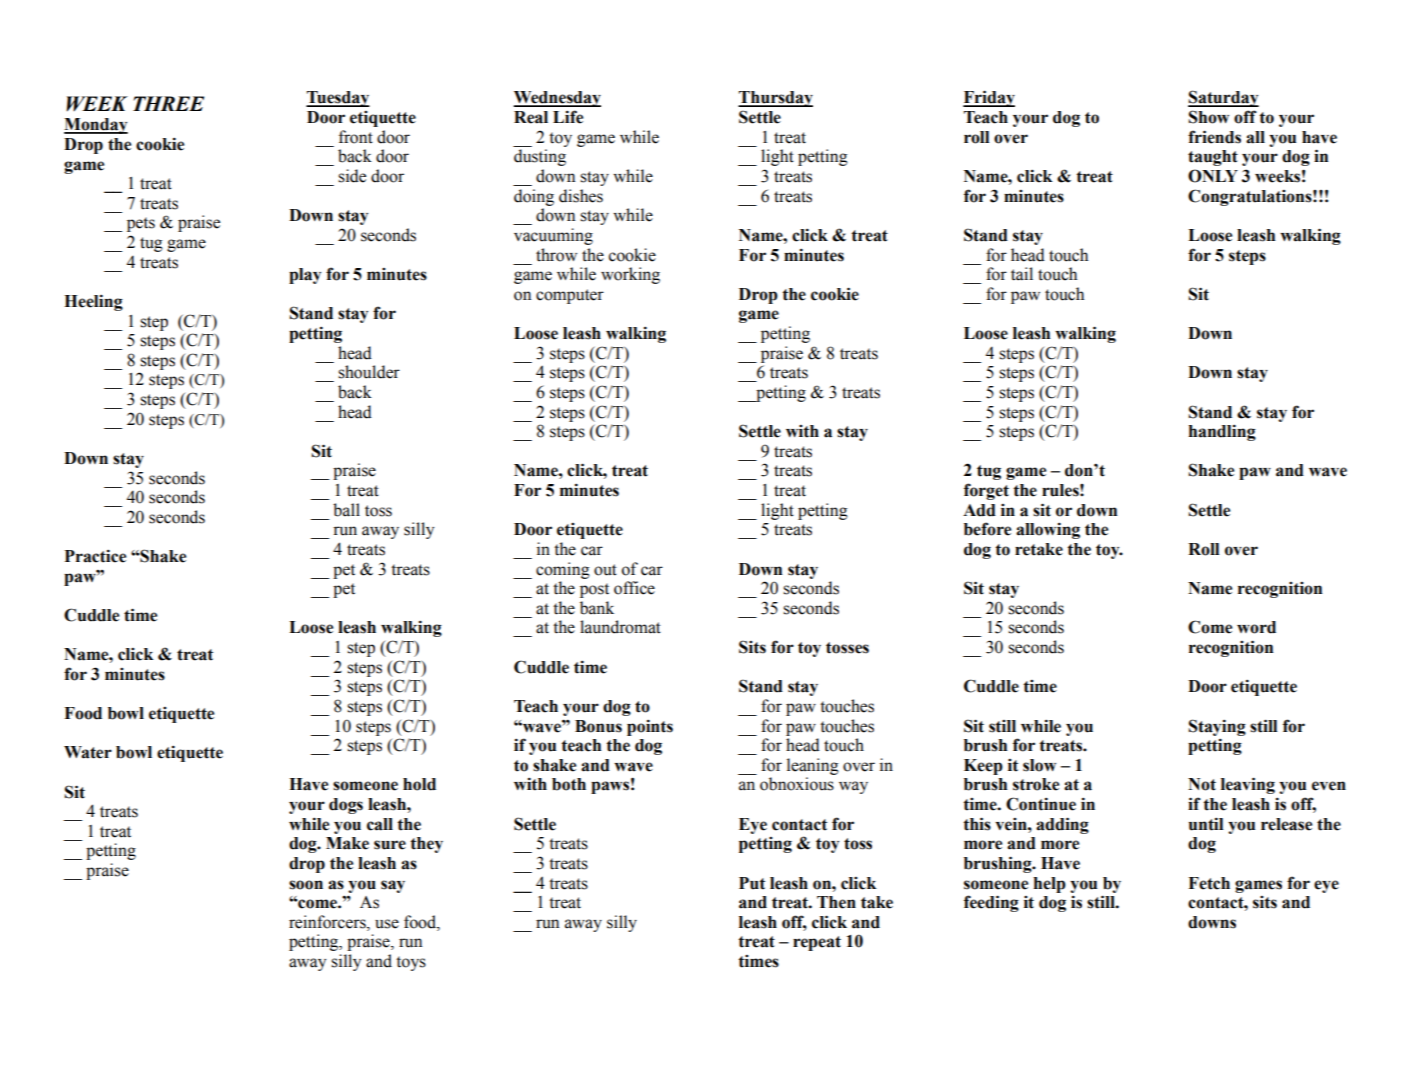 This document has height=1092, width=1413. I want to click on computer, so click(570, 296).
